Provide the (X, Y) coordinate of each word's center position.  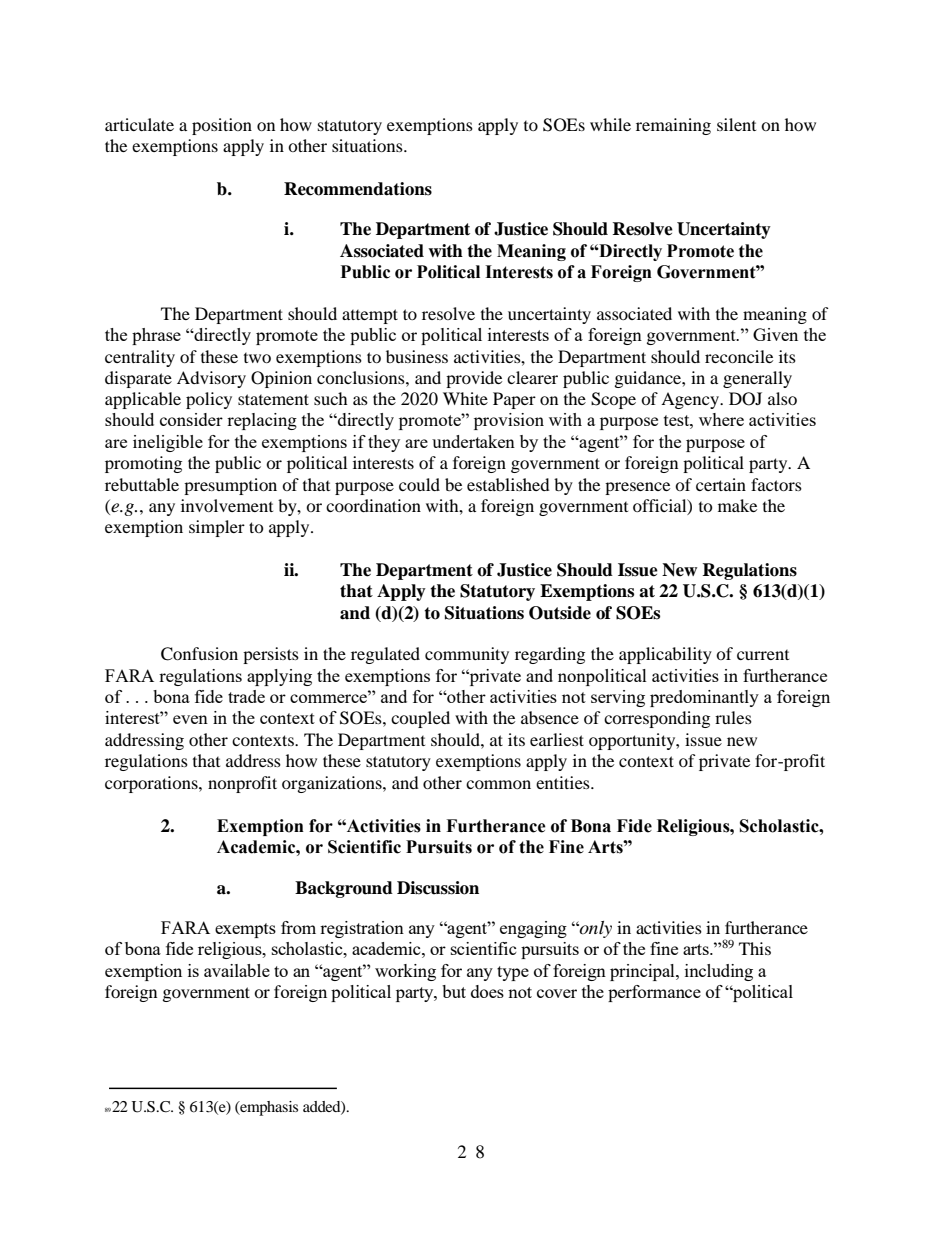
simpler (217, 528)
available (237, 970)
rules (733, 717)
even (190, 719)
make (737, 505)
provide (474, 379)
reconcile (739, 356)
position (222, 126)
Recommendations (358, 189)
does (487, 991)
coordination (373, 505)
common (498, 784)
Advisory (211, 379)
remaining (673, 126)
